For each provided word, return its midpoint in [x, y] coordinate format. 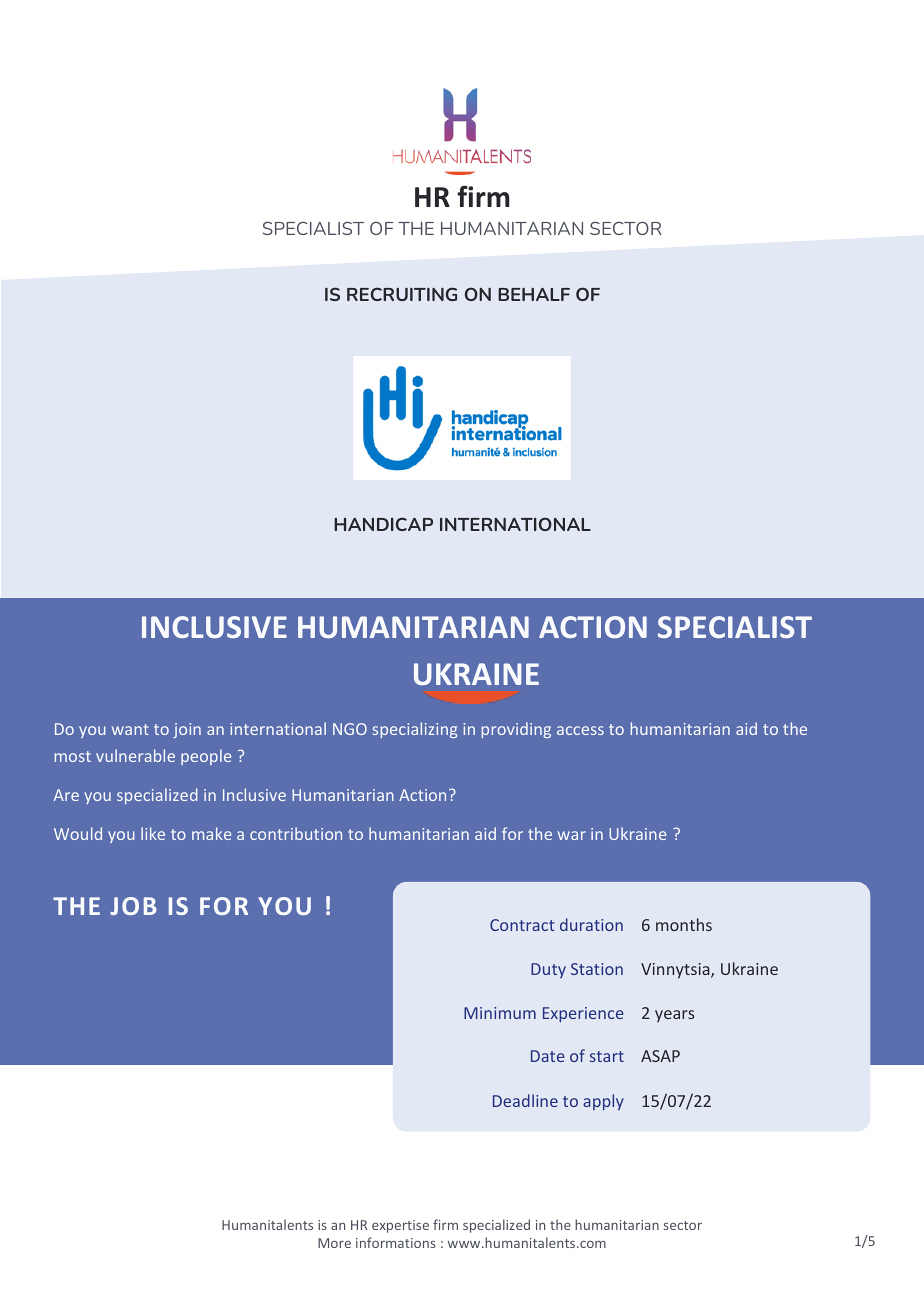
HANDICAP [383, 524]
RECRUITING [402, 294]
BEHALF [534, 294]
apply [603, 1102]
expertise [400, 1226]
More [334, 1243]
